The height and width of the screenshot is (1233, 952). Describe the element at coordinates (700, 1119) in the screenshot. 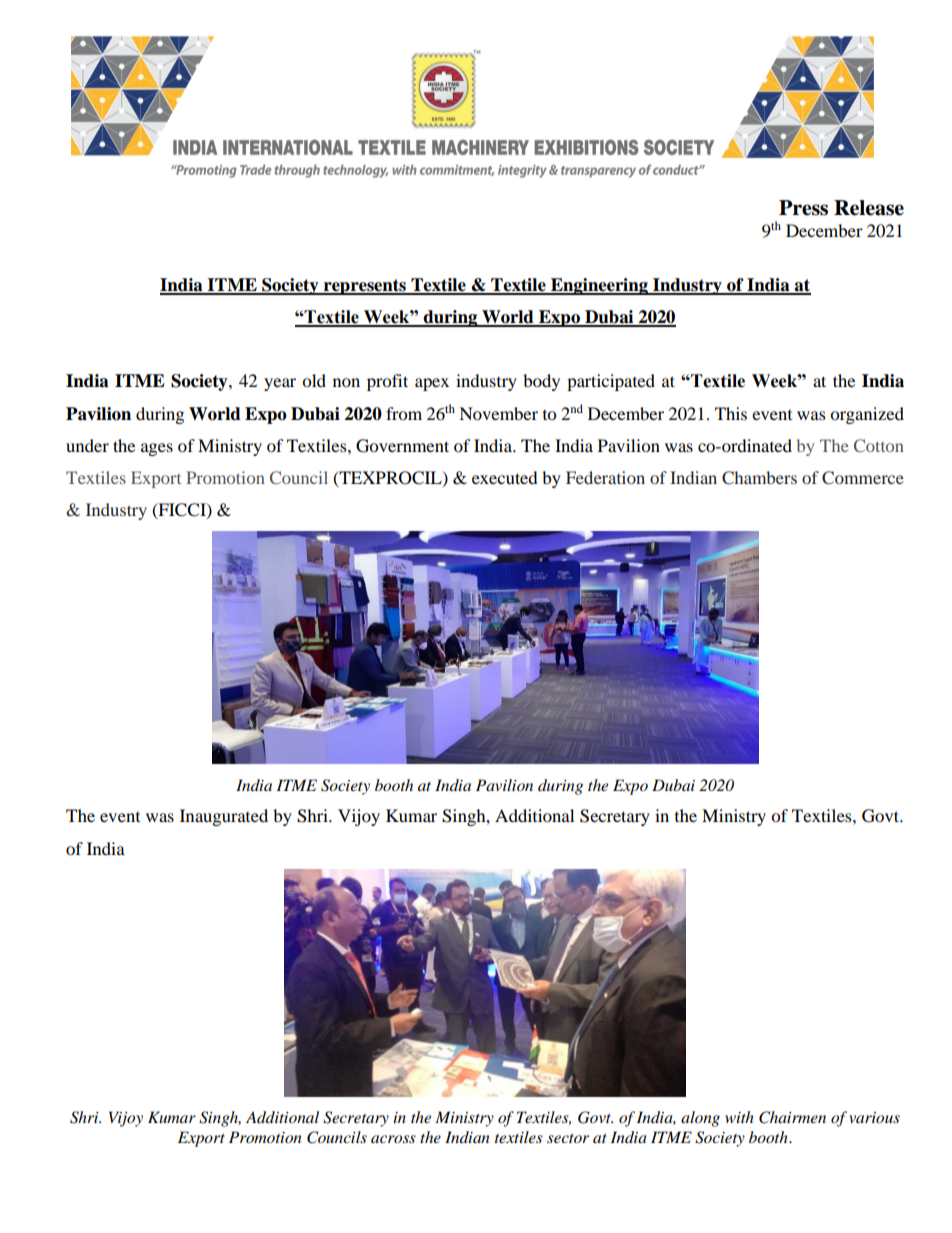

I see `along` at that location.
